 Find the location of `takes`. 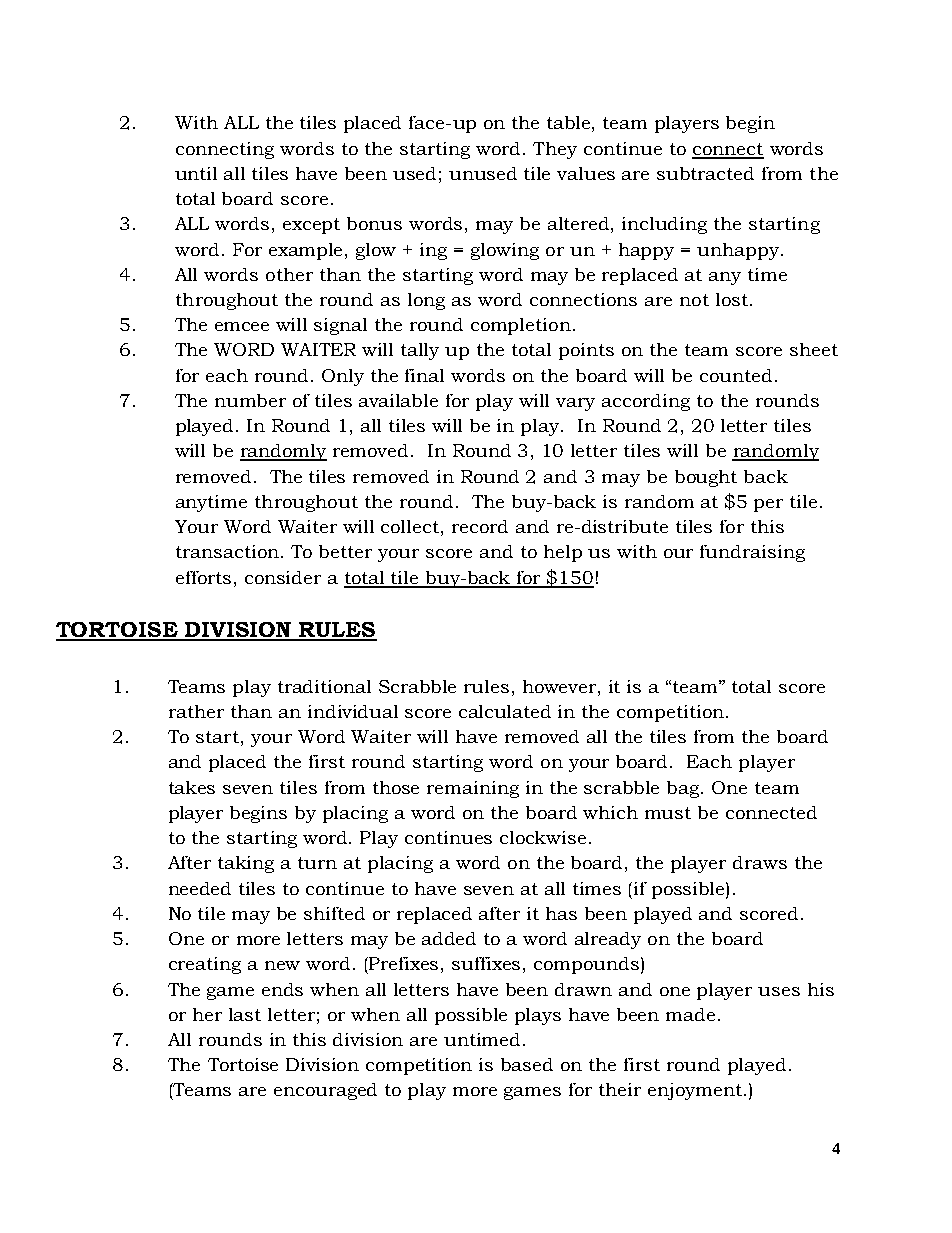

takes is located at coordinates (192, 787).
